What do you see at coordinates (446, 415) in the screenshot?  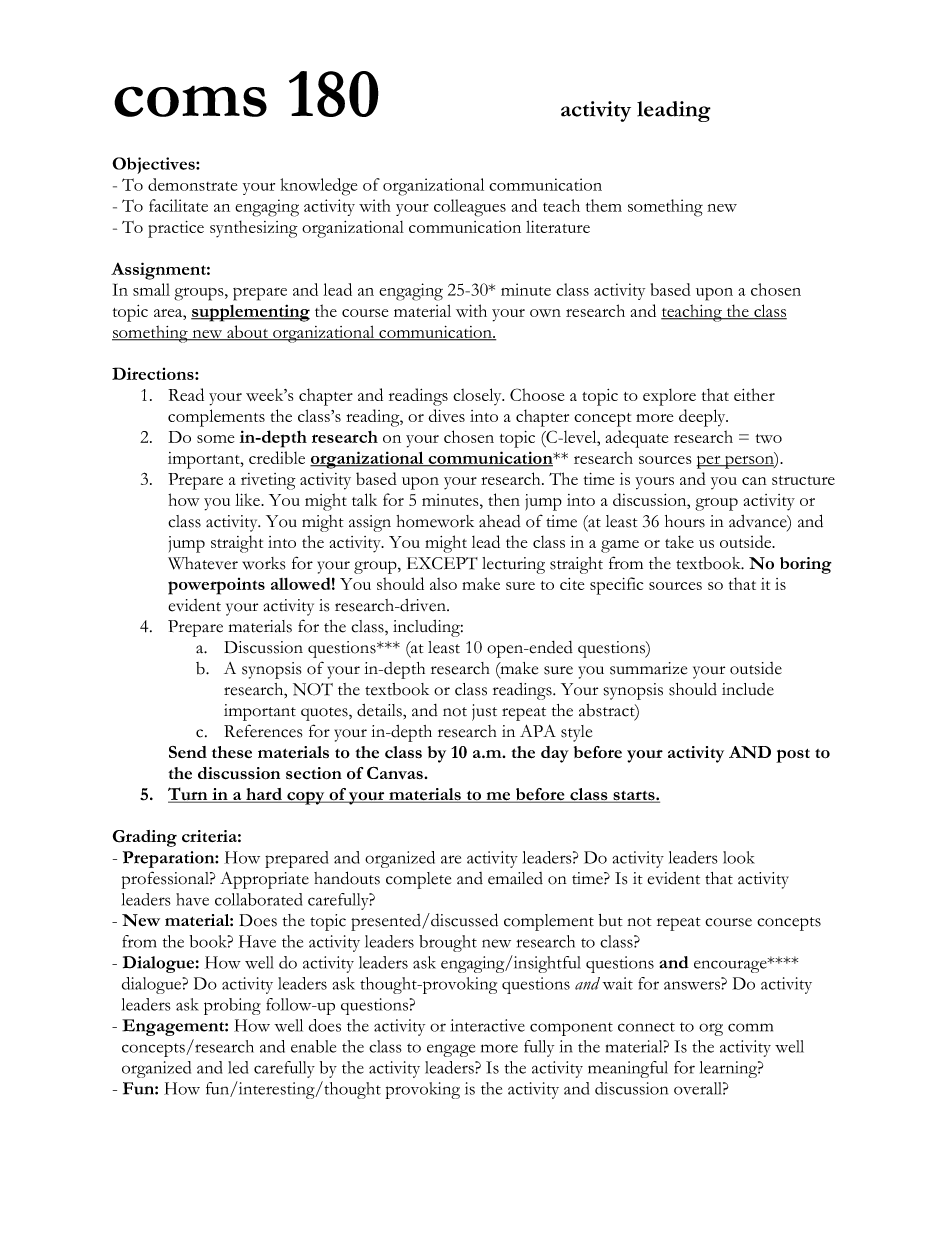 I see `dives` at bounding box center [446, 415].
